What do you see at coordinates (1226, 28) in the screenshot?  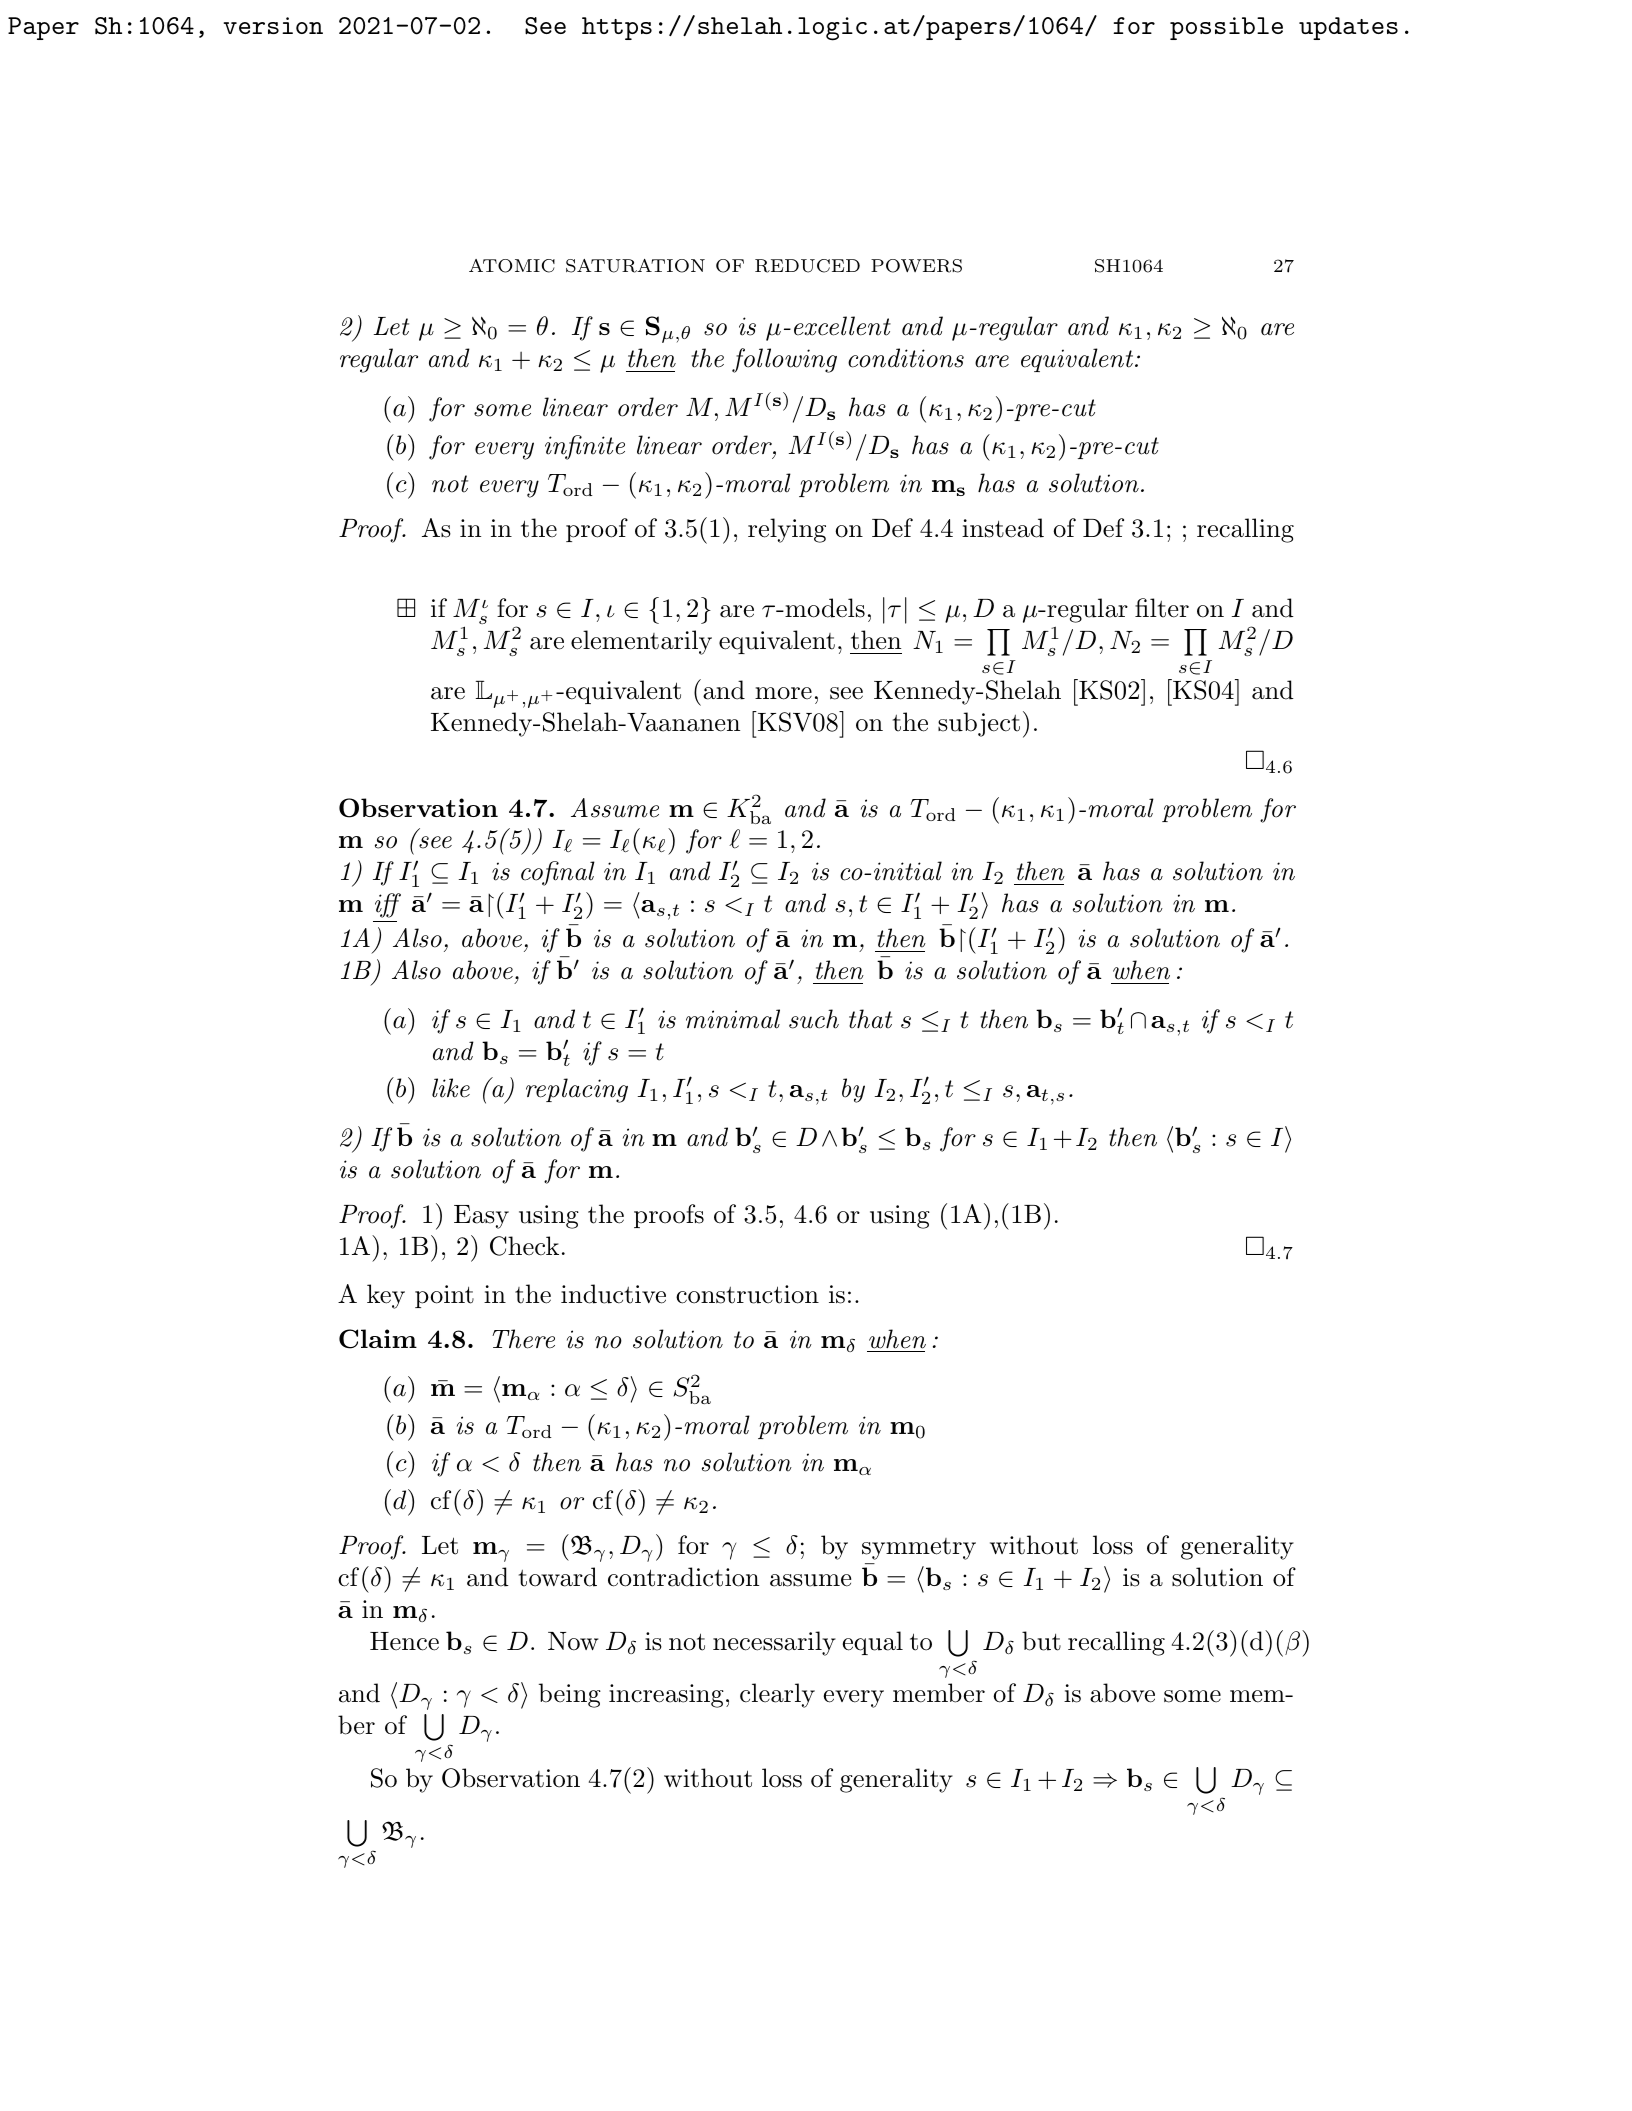 I see `possible` at bounding box center [1226, 28].
